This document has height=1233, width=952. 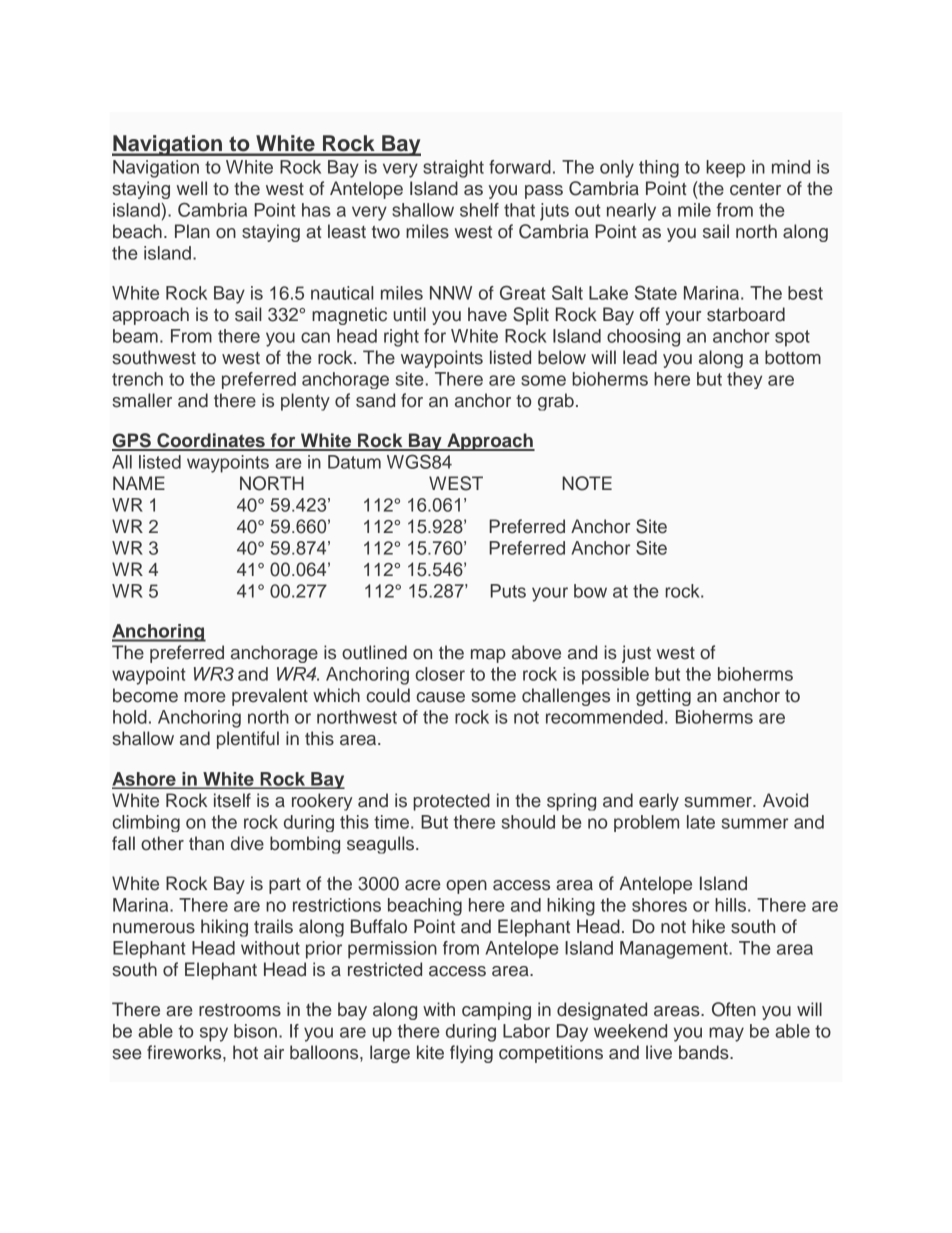 What do you see at coordinates (755, 189) in the document?
I see `center` at bounding box center [755, 189].
